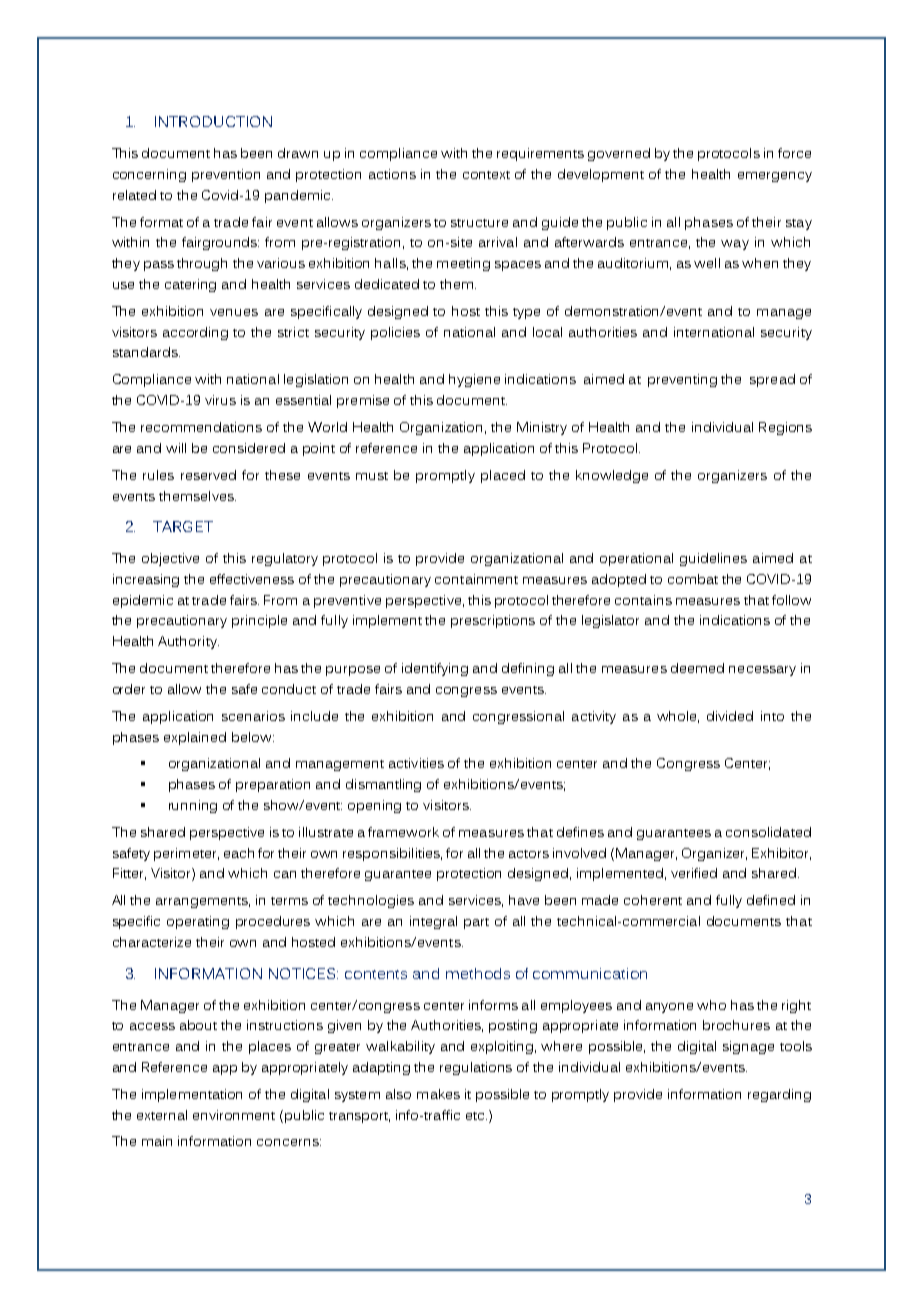 The image size is (924, 1308). Describe the element at coordinates (416, 763) in the image. I see `activities` at that location.
